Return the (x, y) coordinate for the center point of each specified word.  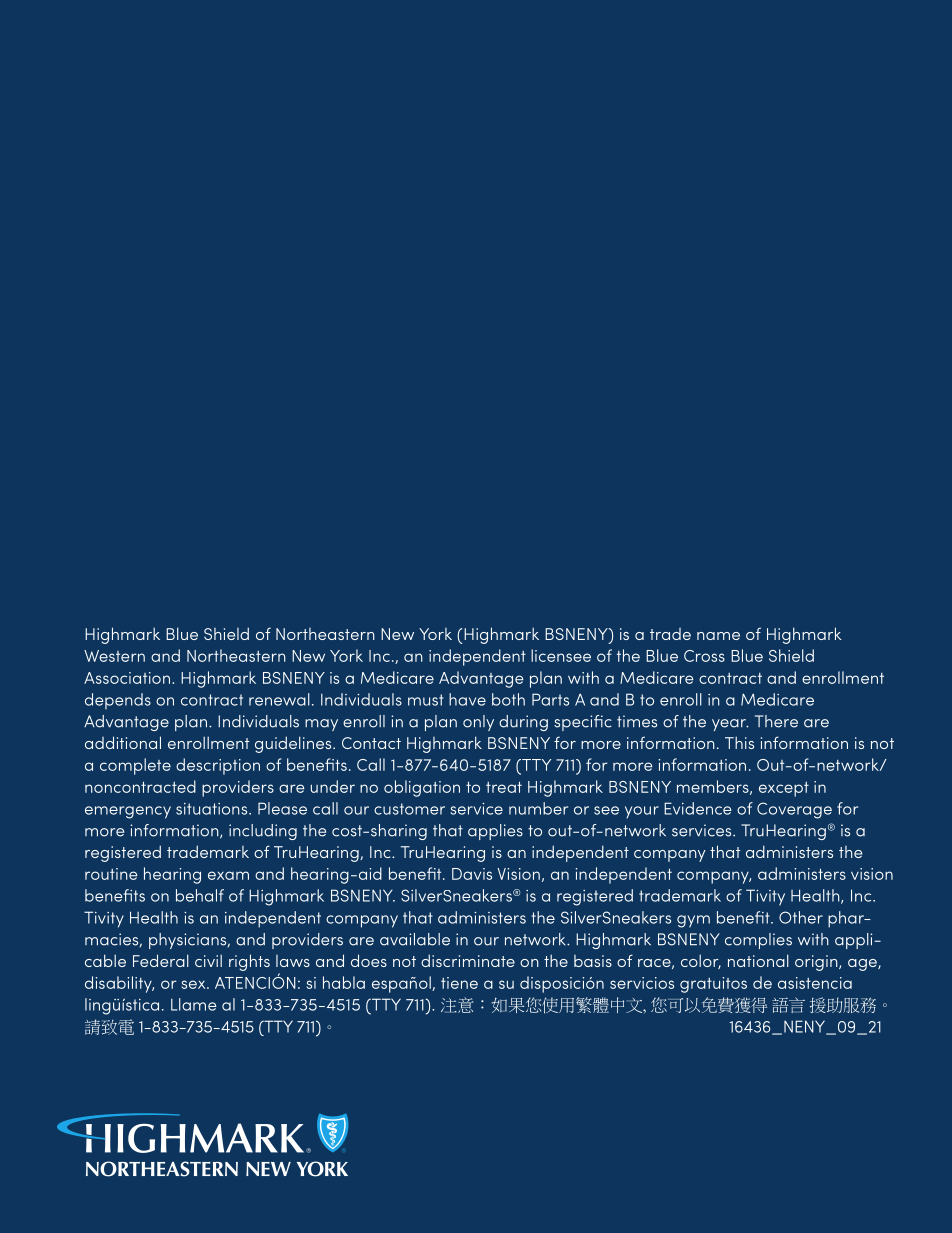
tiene (459, 983)
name (718, 636)
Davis (472, 874)
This (739, 742)
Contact (371, 743)
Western (114, 656)
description (218, 766)
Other (801, 917)
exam (228, 875)
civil (208, 960)
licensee (561, 655)
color (701, 961)
